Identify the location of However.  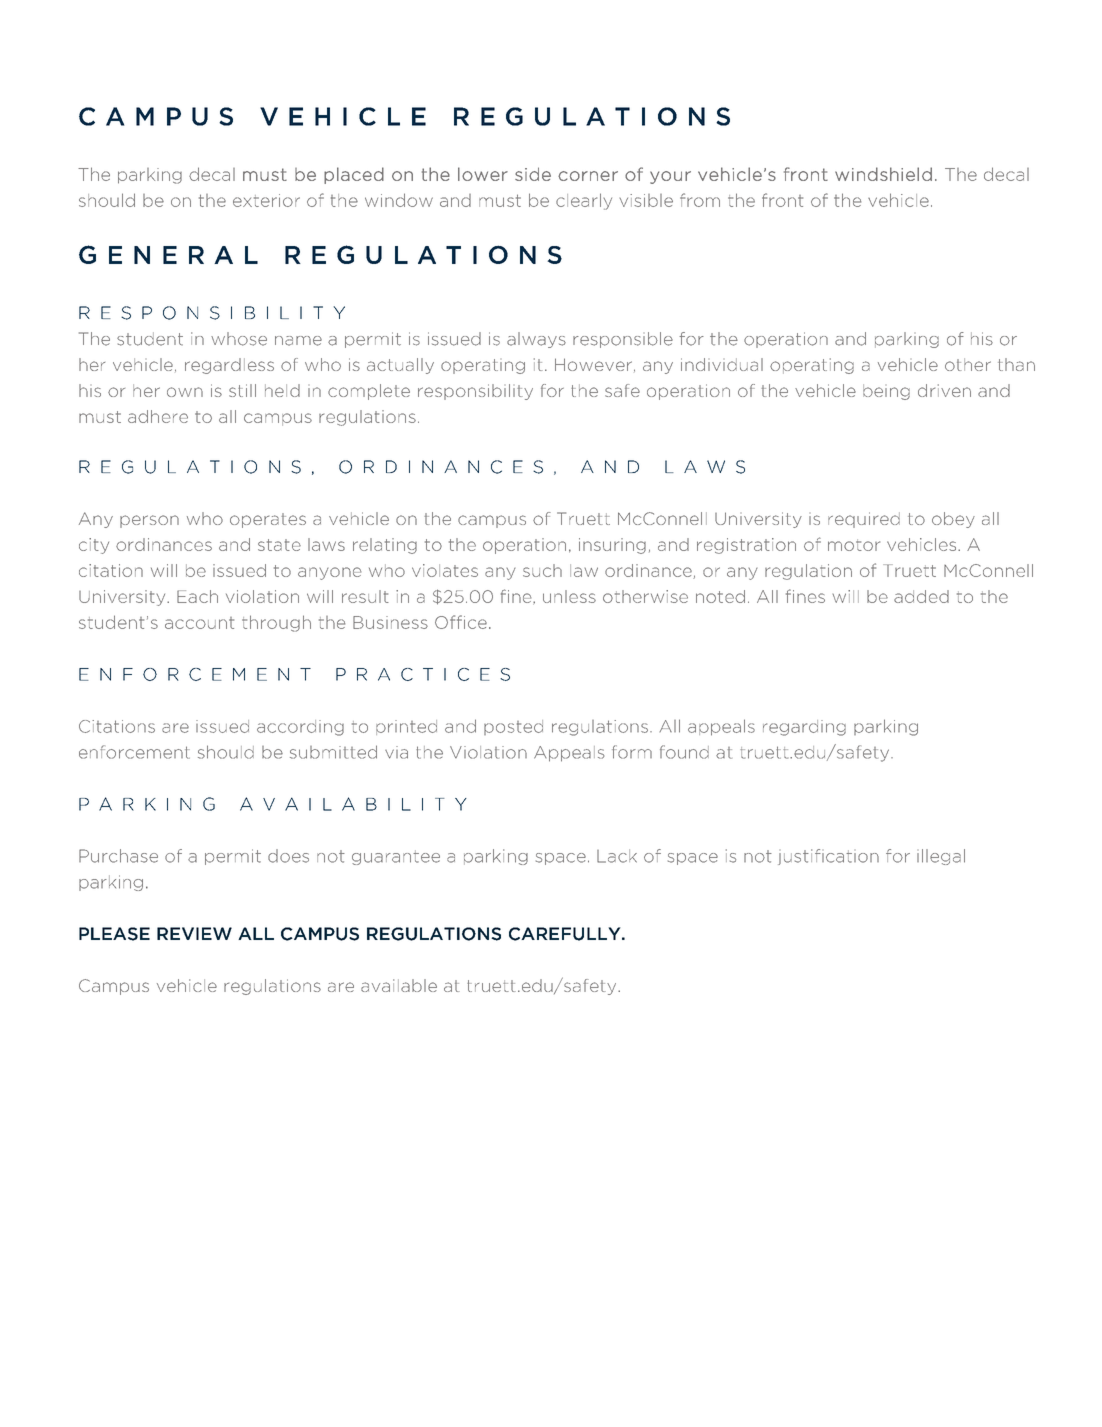
(593, 364).
